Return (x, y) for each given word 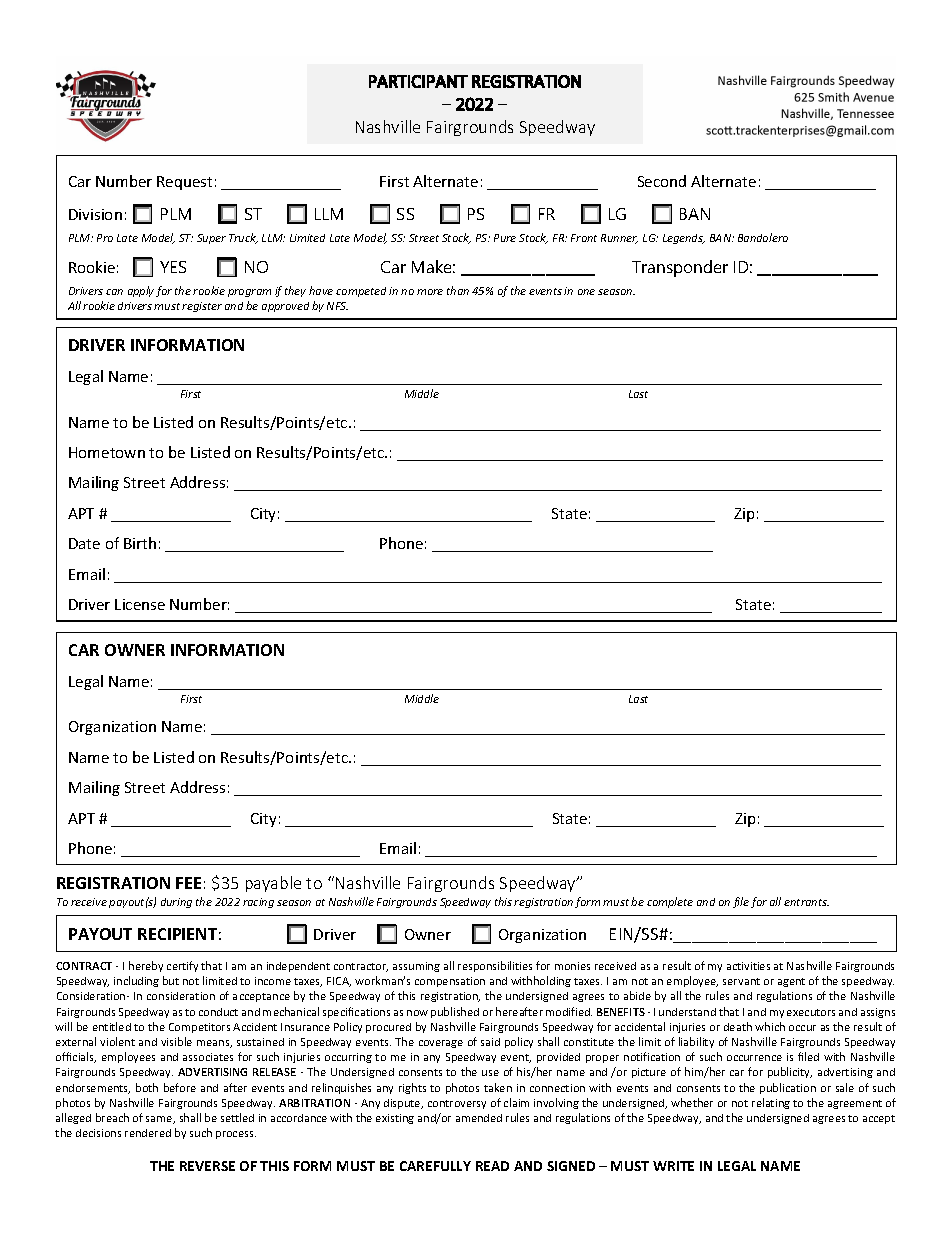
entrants (806, 902)
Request (184, 183)
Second (662, 181)
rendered (148, 1133)
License (140, 604)
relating (771, 1103)
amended (479, 1118)
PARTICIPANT (418, 81)
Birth (140, 543)
